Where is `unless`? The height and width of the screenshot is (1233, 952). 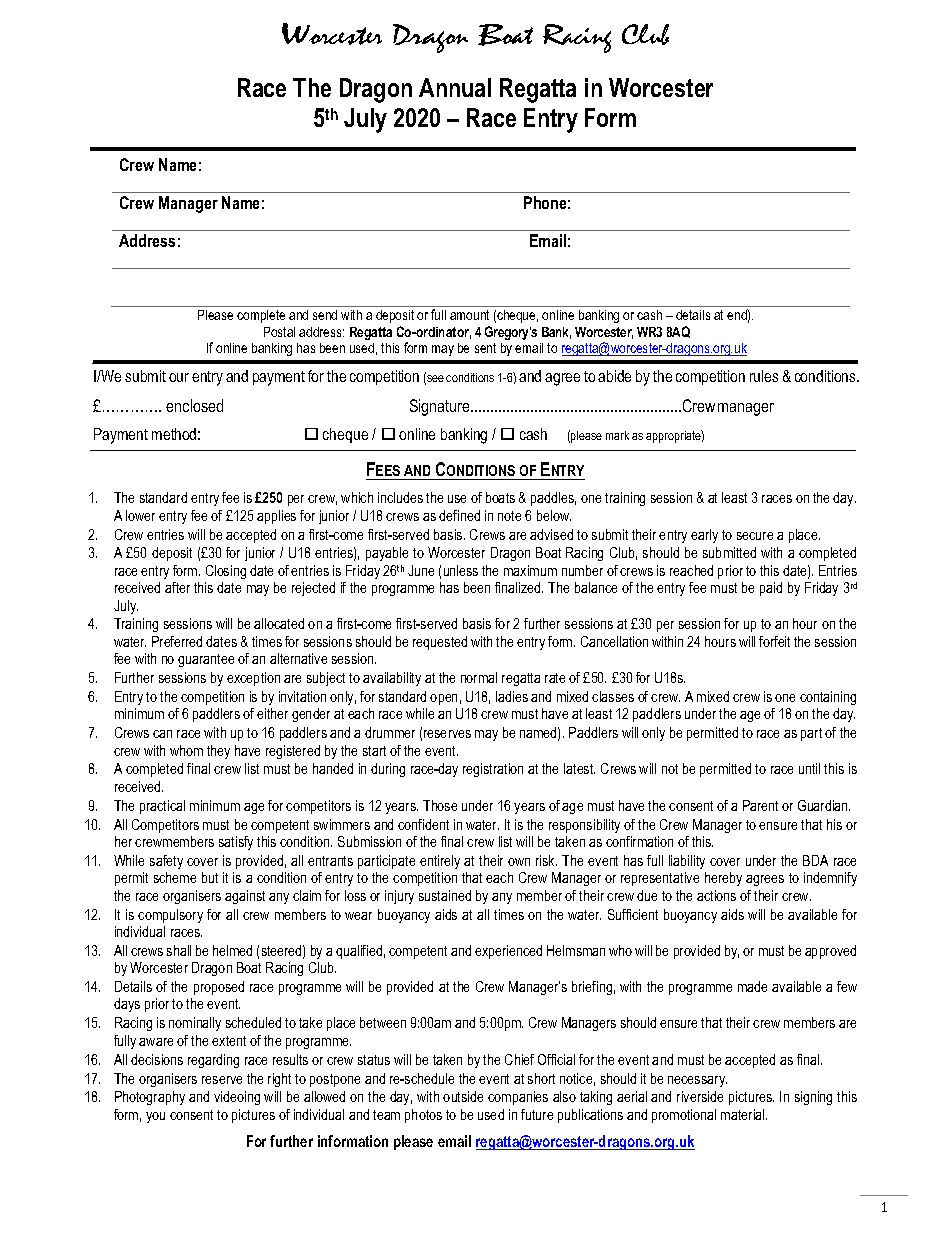
unless is located at coordinates (461, 570).
